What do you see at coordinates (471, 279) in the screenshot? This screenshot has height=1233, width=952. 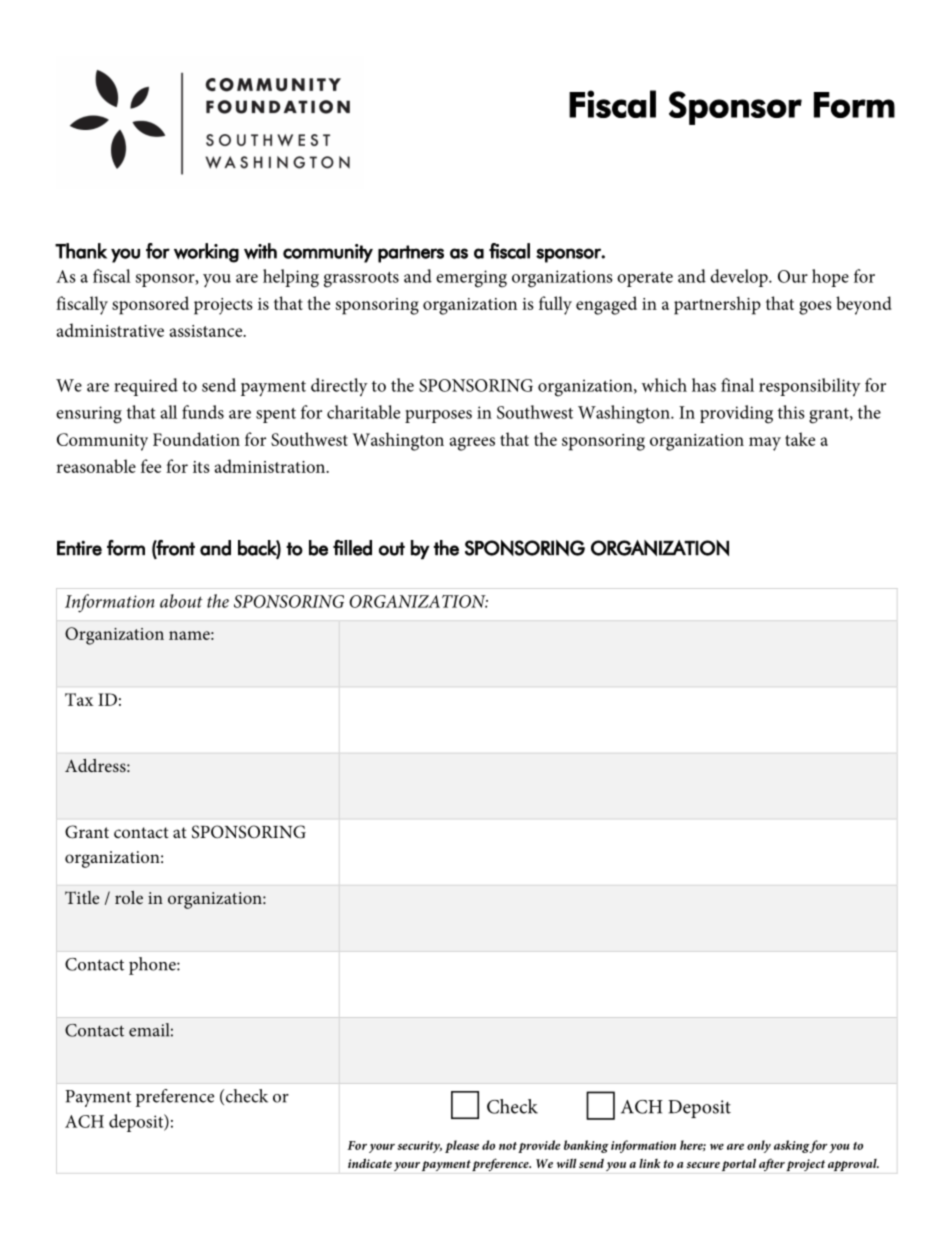 I see `emerging` at bounding box center [471, 279].
